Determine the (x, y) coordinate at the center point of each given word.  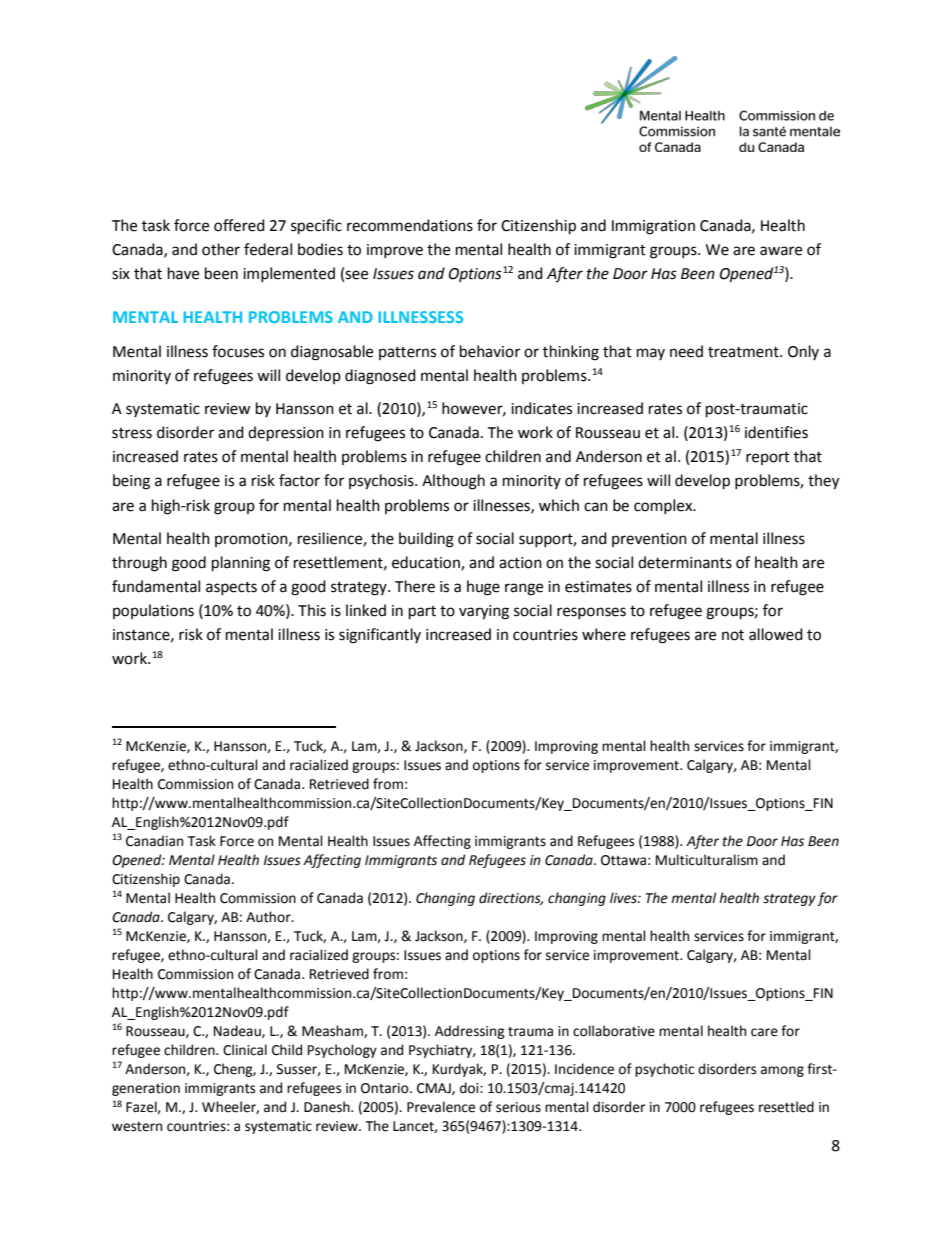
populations (153, 611)
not (733, 635)
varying (484, 612)
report (768, 458)
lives (624, 898)
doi (470, 1088)
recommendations (410, 225)
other (221, 249)
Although (453, 482)
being (131, 482)
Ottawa (623, 860)
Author (269, 917)
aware (781, 251)
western (137, 1127)
